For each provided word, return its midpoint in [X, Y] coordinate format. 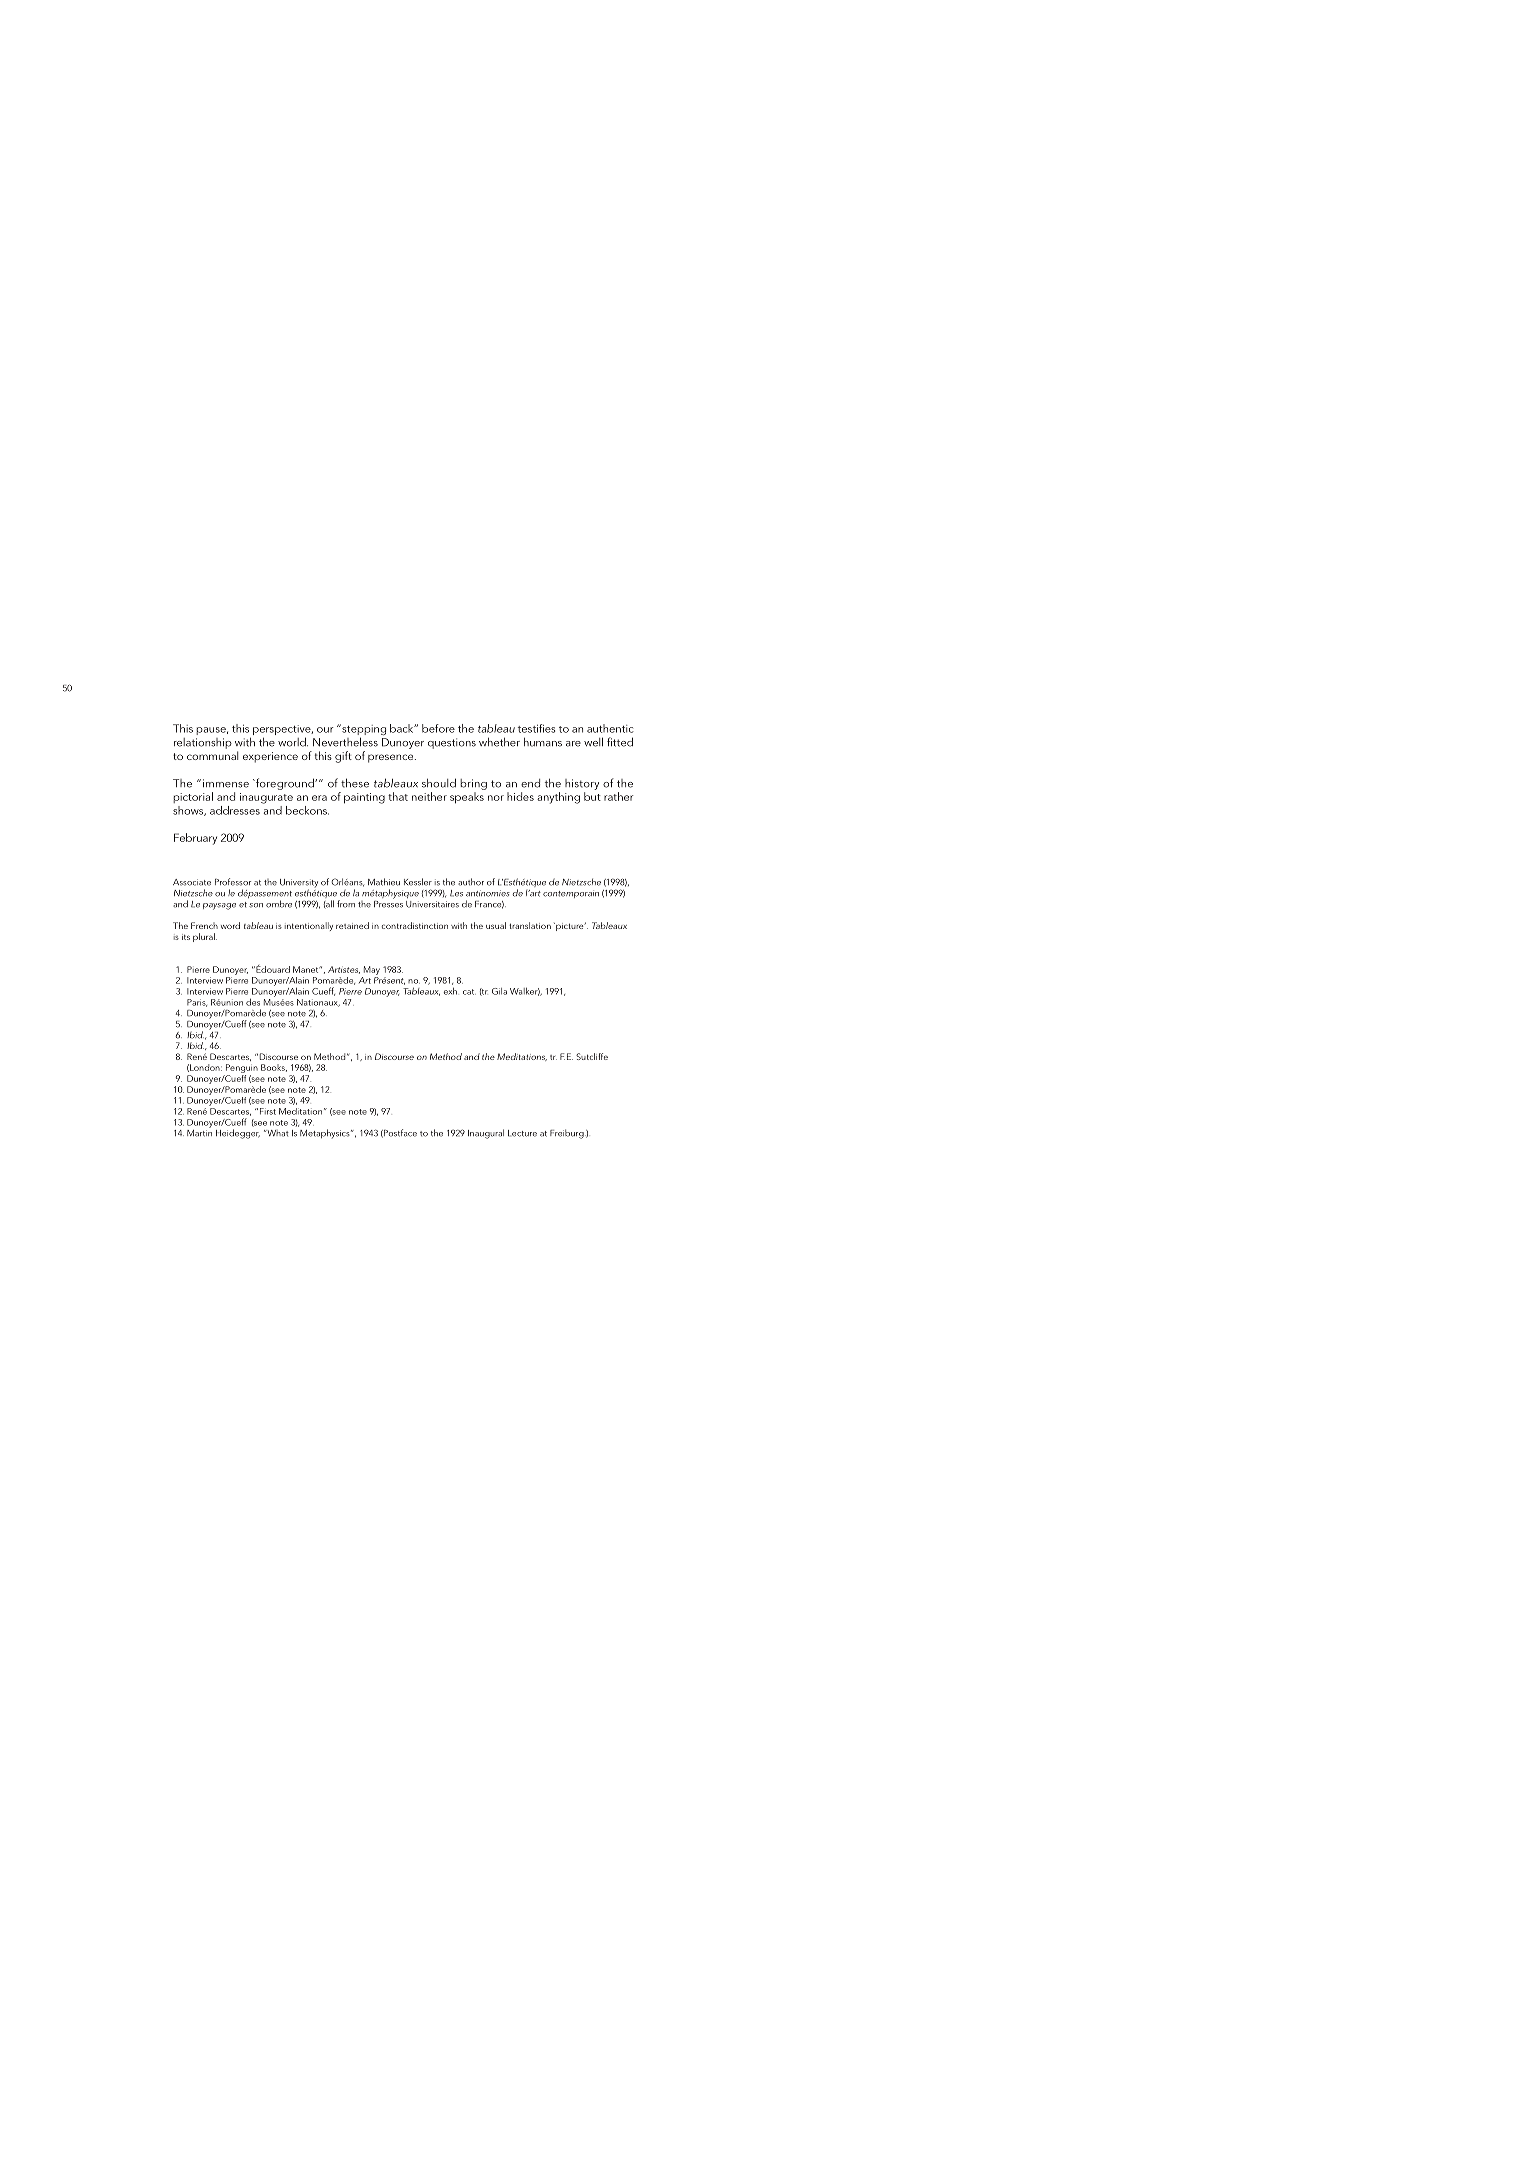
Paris [197, 1003]
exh [450, 991]
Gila [499, 991]
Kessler [418, 882]
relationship [203, 743]
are [573, 744]
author [471, 882]
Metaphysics [326, 1134]
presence [392, 758]
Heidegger [238, 1134]
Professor [233, 882]
